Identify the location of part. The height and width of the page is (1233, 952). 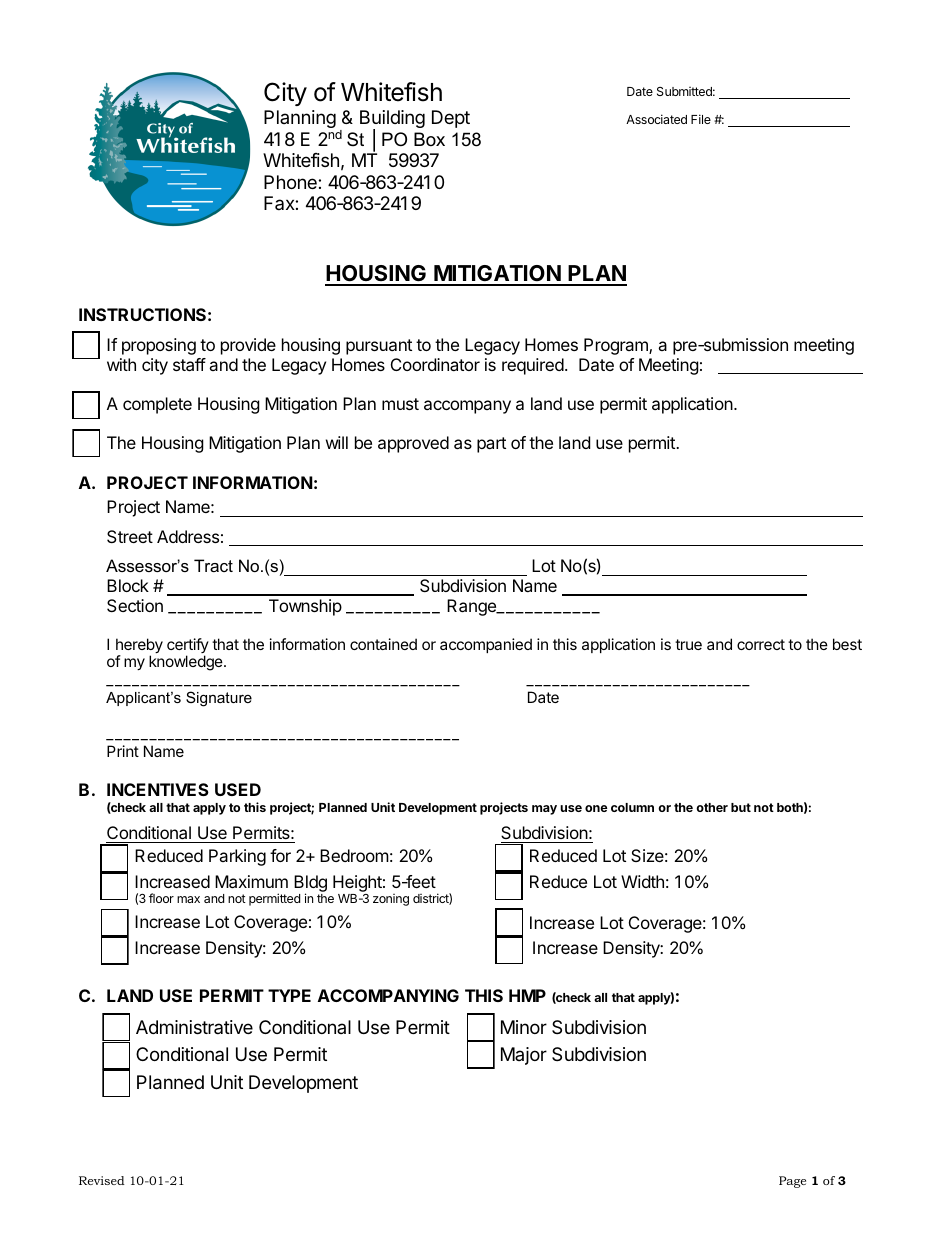
(491, 445).
